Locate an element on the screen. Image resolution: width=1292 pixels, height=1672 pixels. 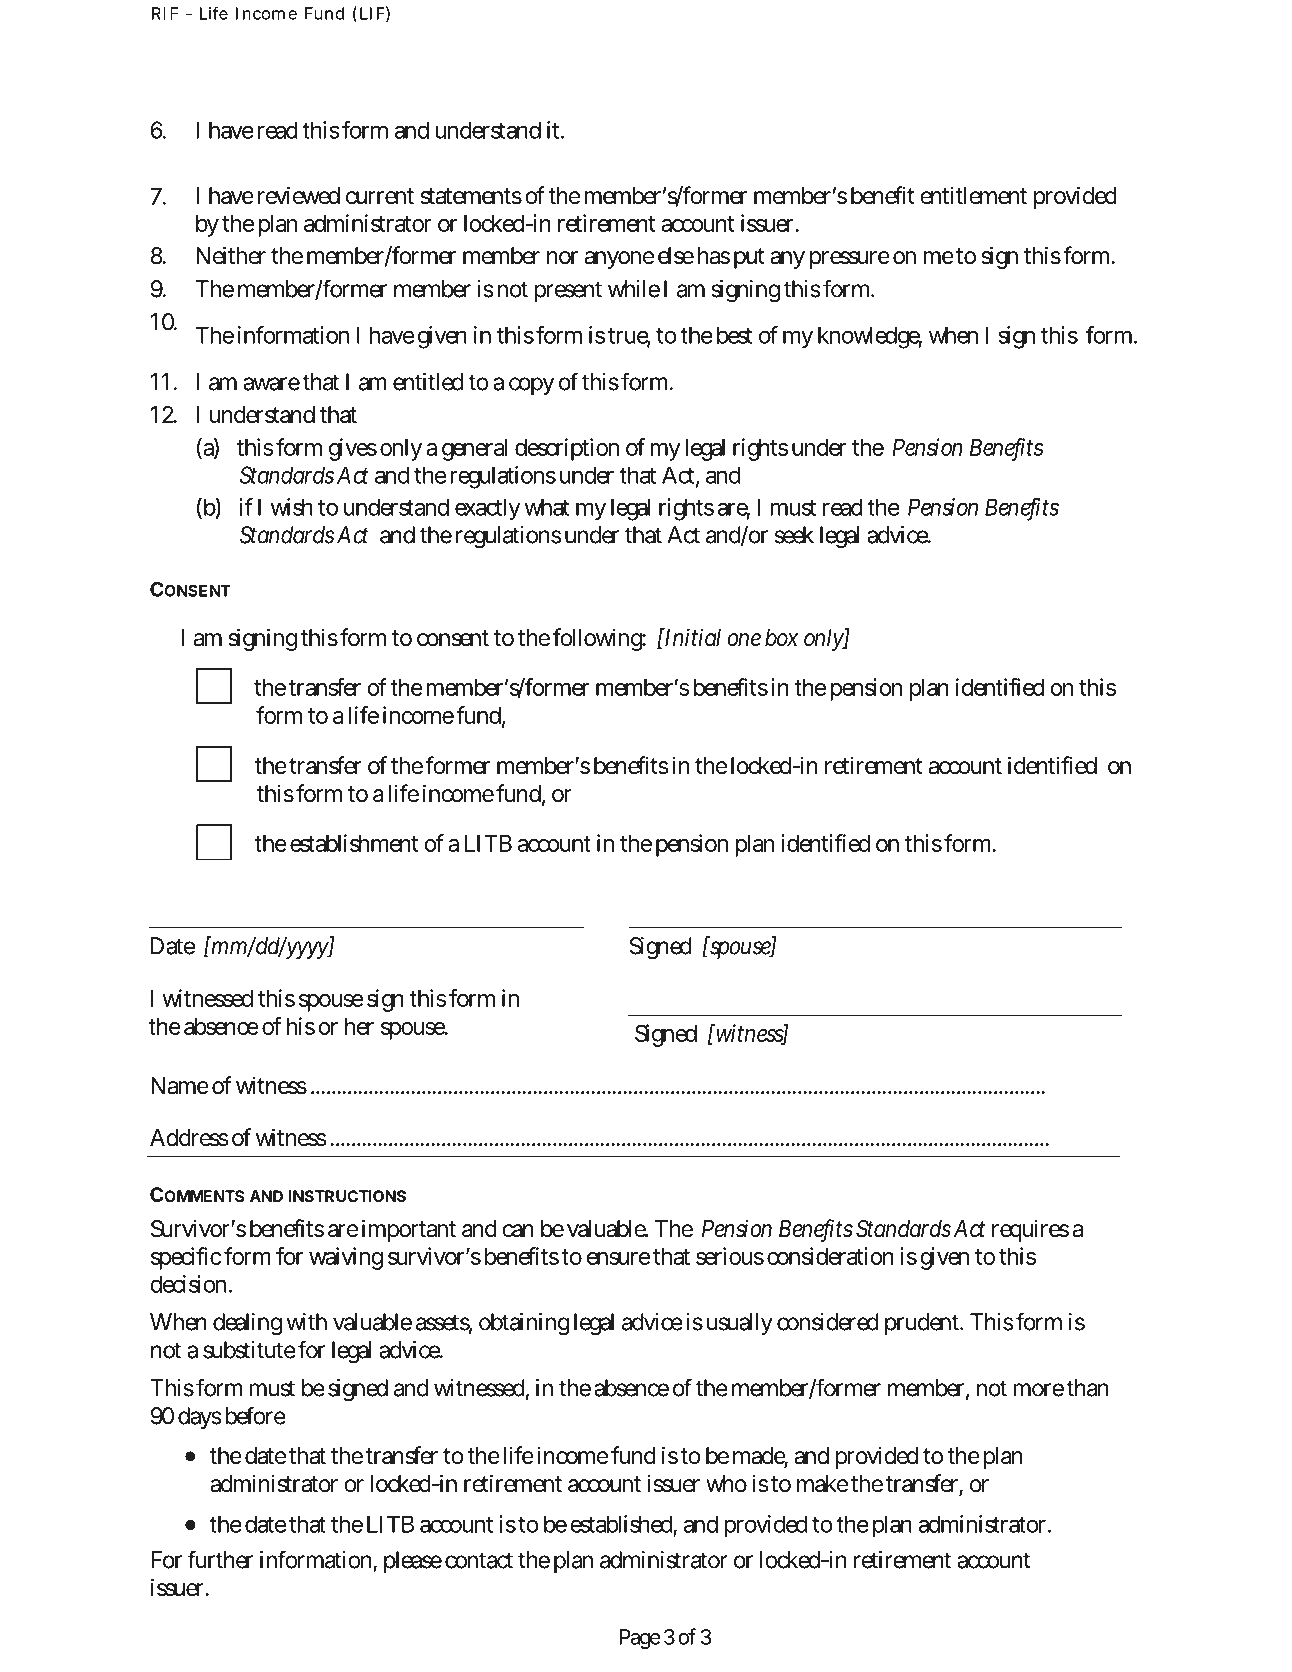
can is located at coordinates (518, 1231).
